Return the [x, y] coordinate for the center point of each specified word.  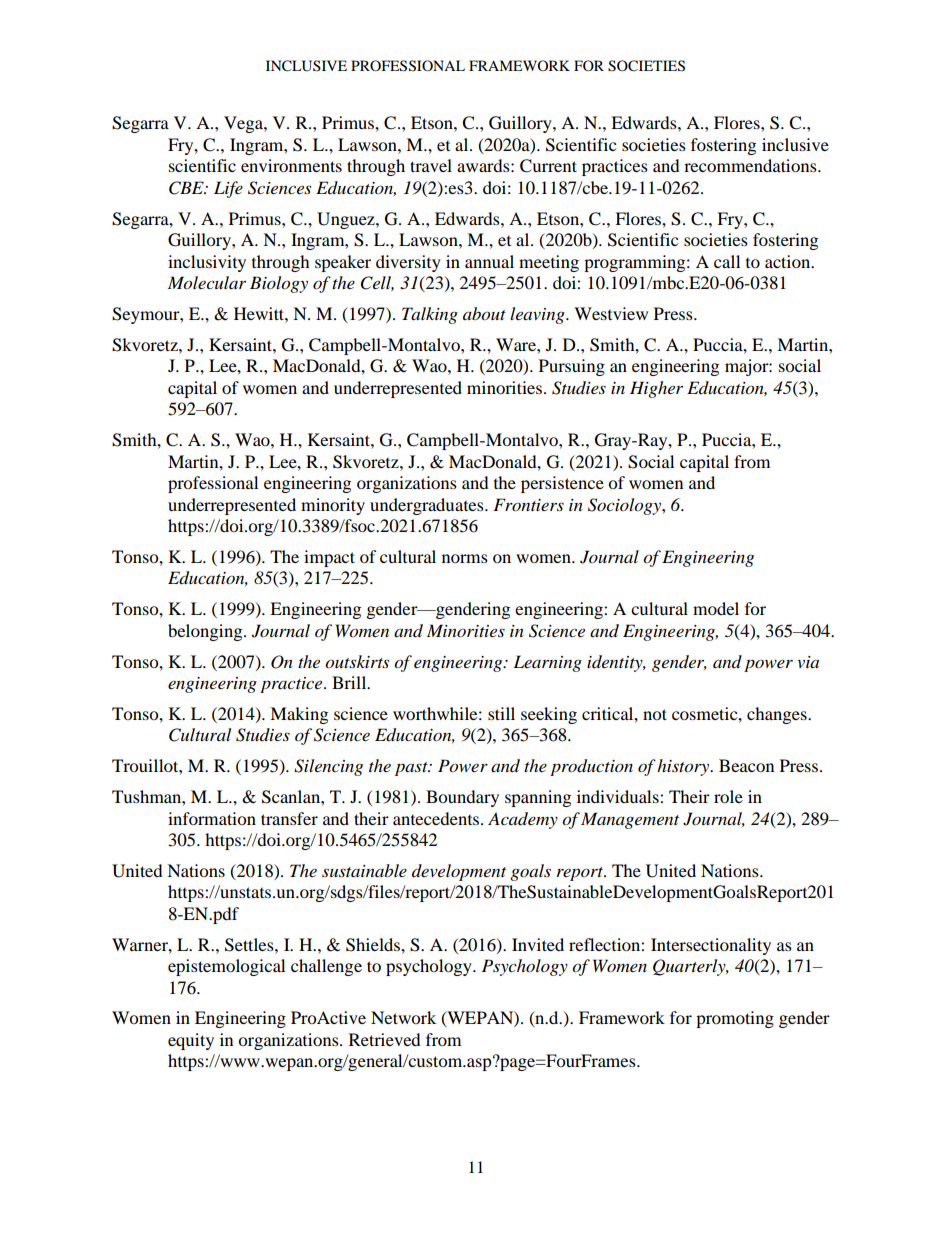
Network [403, 1017]
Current [548, 166]
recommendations [751, 165]
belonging [206, 632]
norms [465, 558]
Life [228, 189]
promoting [735, 1019]
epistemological [226, 967]
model [716, 608]
